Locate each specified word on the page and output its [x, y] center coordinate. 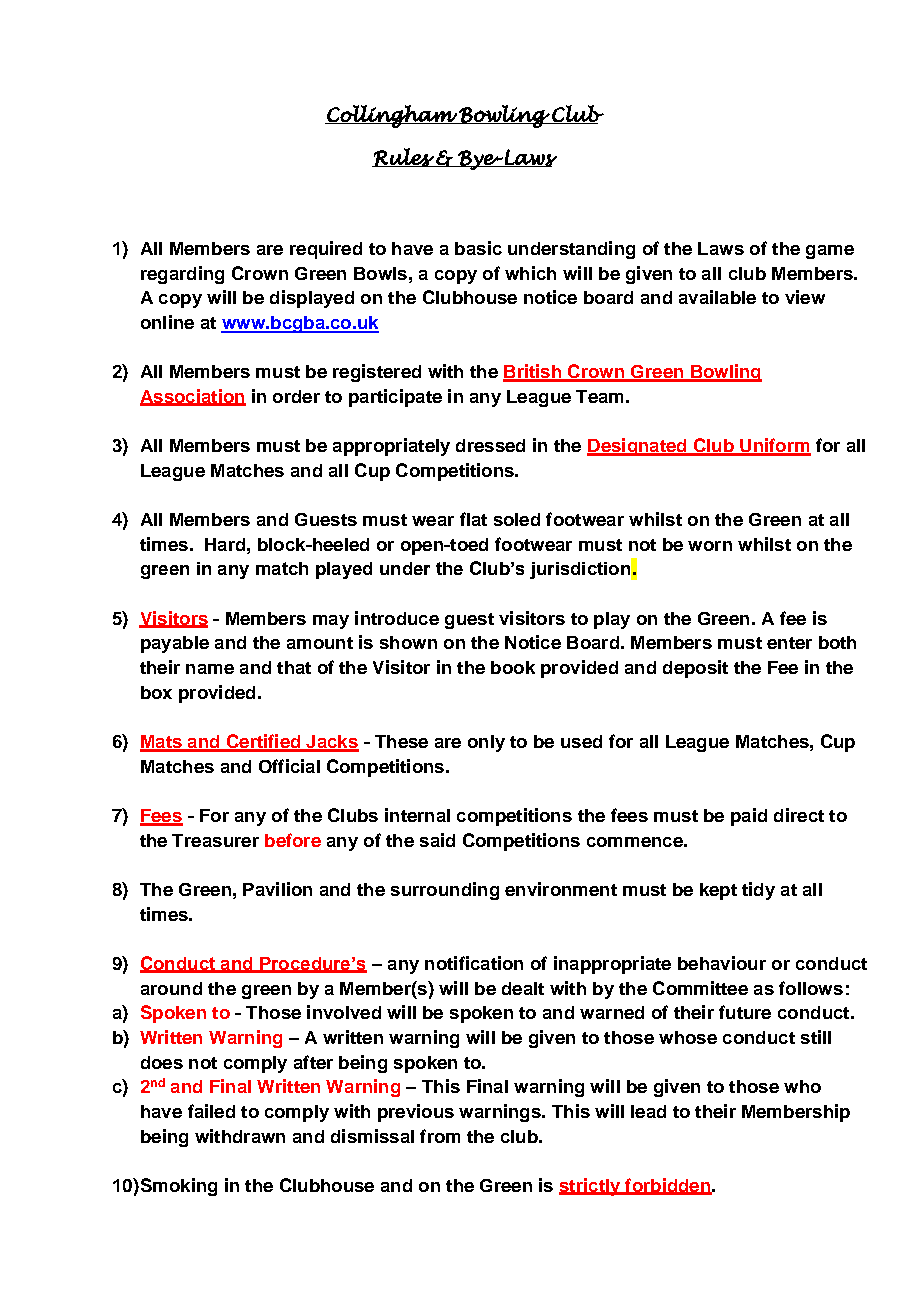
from [440, 1136]
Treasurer [215, 840]
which [530, 273]
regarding [182, 275]
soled [517, 519]
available [717, 297]
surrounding [445, 891]
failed [211, 1111]
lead [648, 1111]
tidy [758, 891]
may [331, 622]
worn [710, 546]
